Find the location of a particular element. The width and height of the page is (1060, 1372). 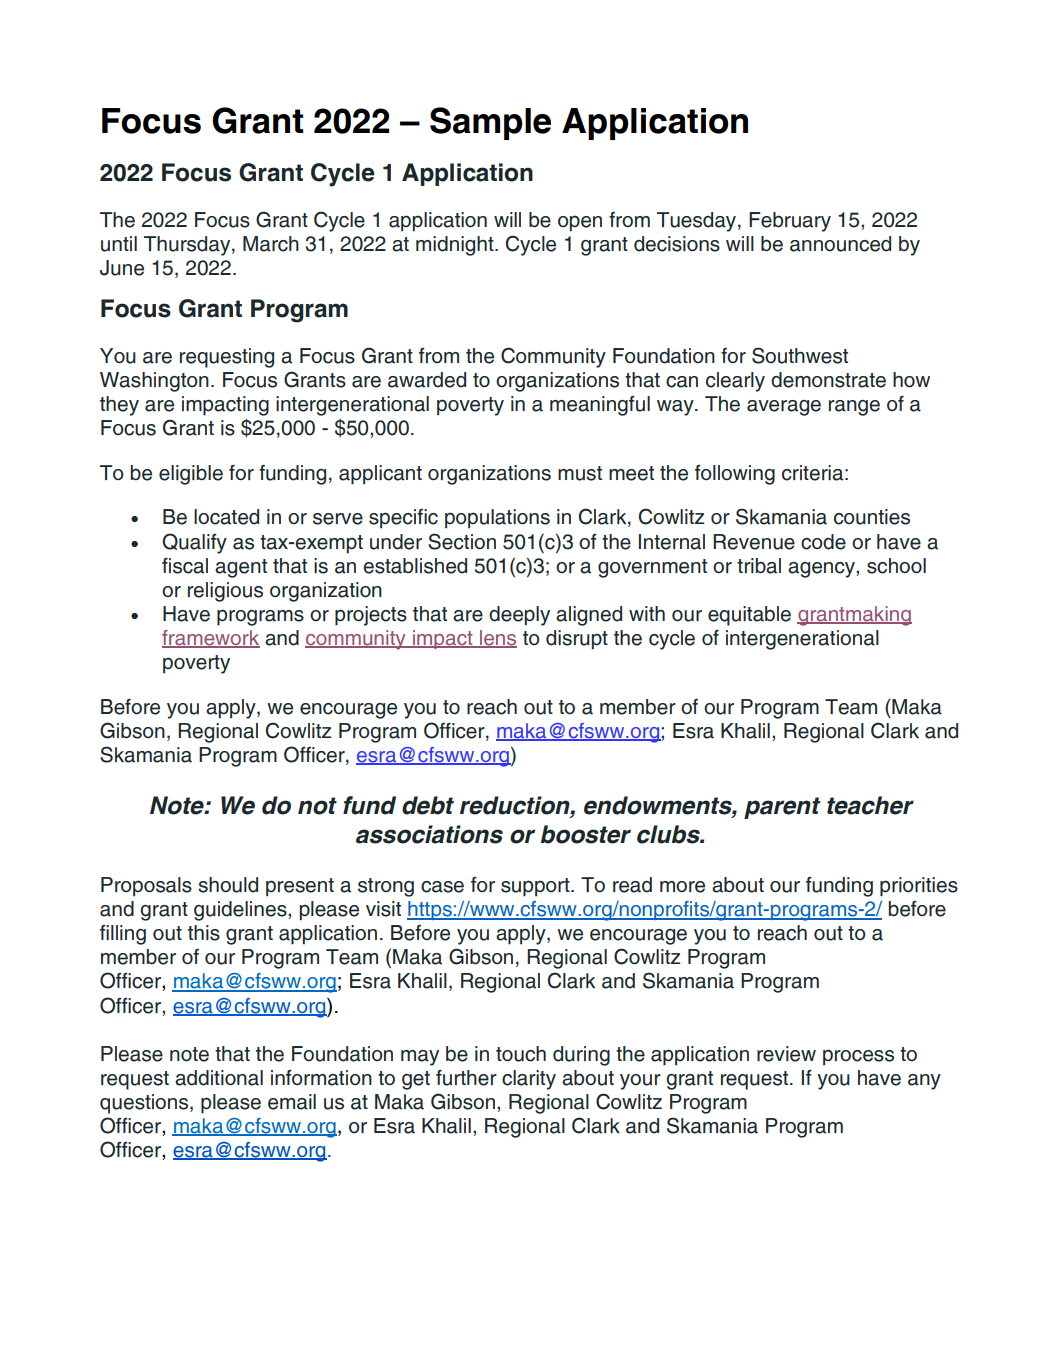

March is located at coordinates (271, 244).
